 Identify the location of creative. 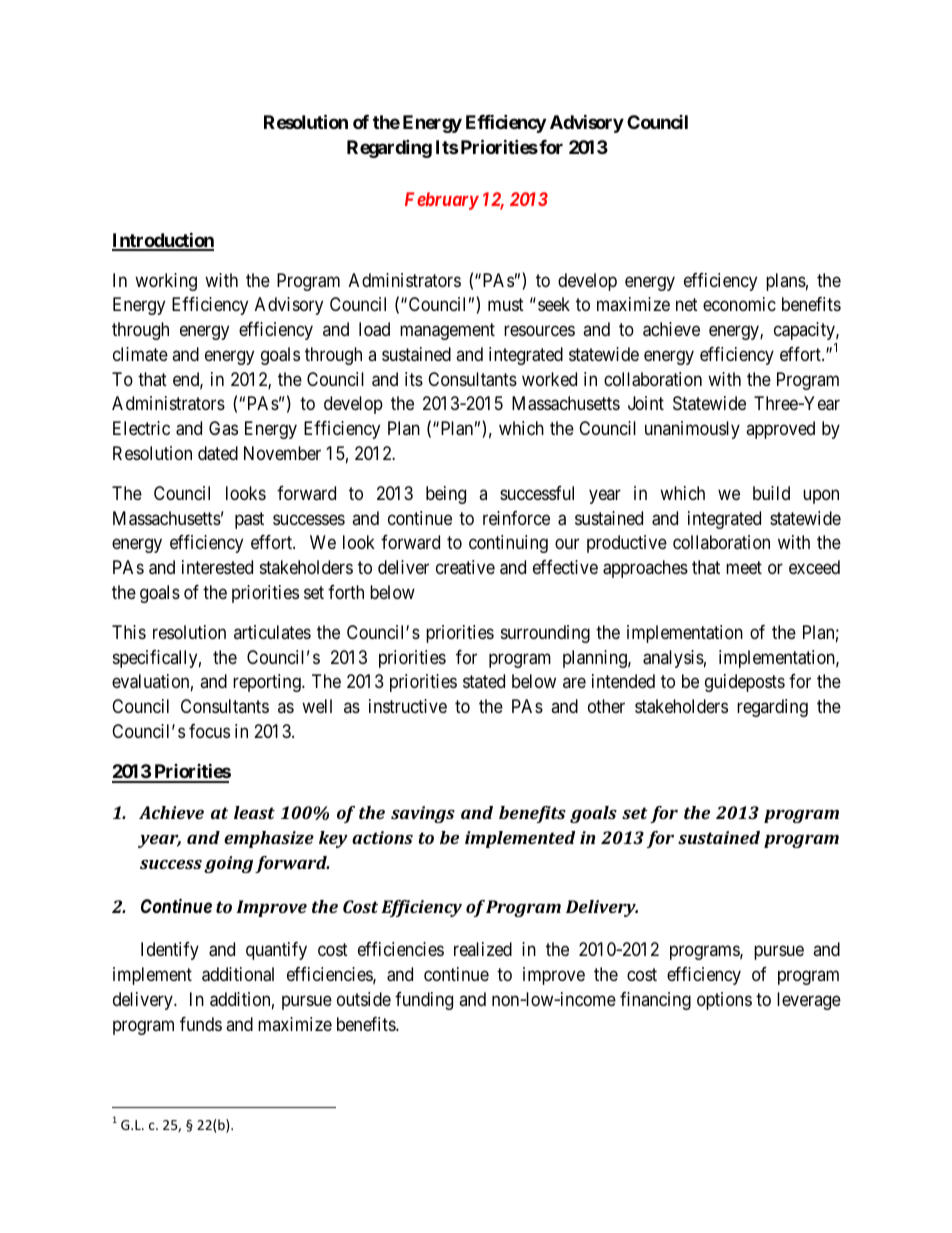
(465, 567).
